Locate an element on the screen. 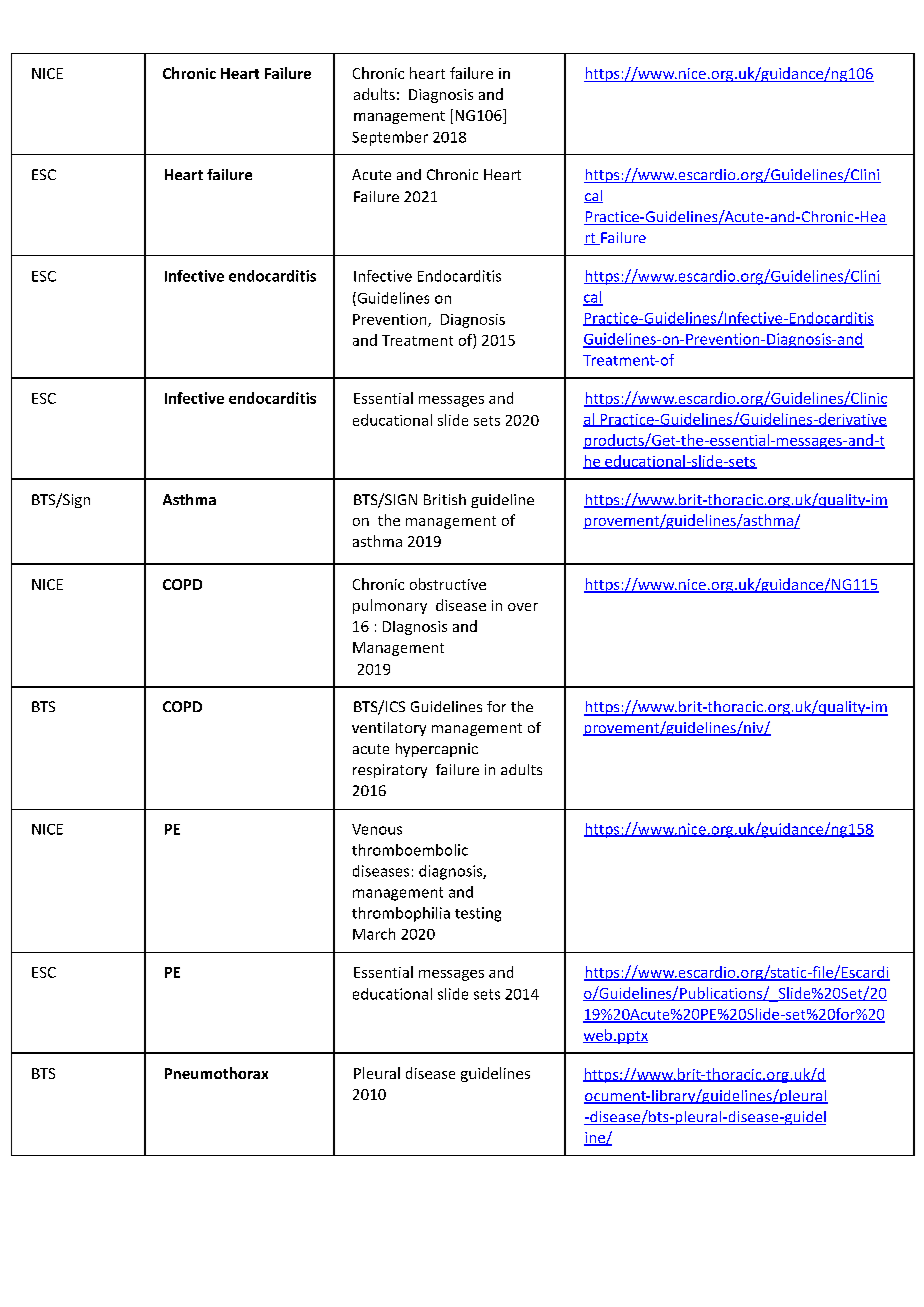  respiratory is located at coordinates (390, 771).
